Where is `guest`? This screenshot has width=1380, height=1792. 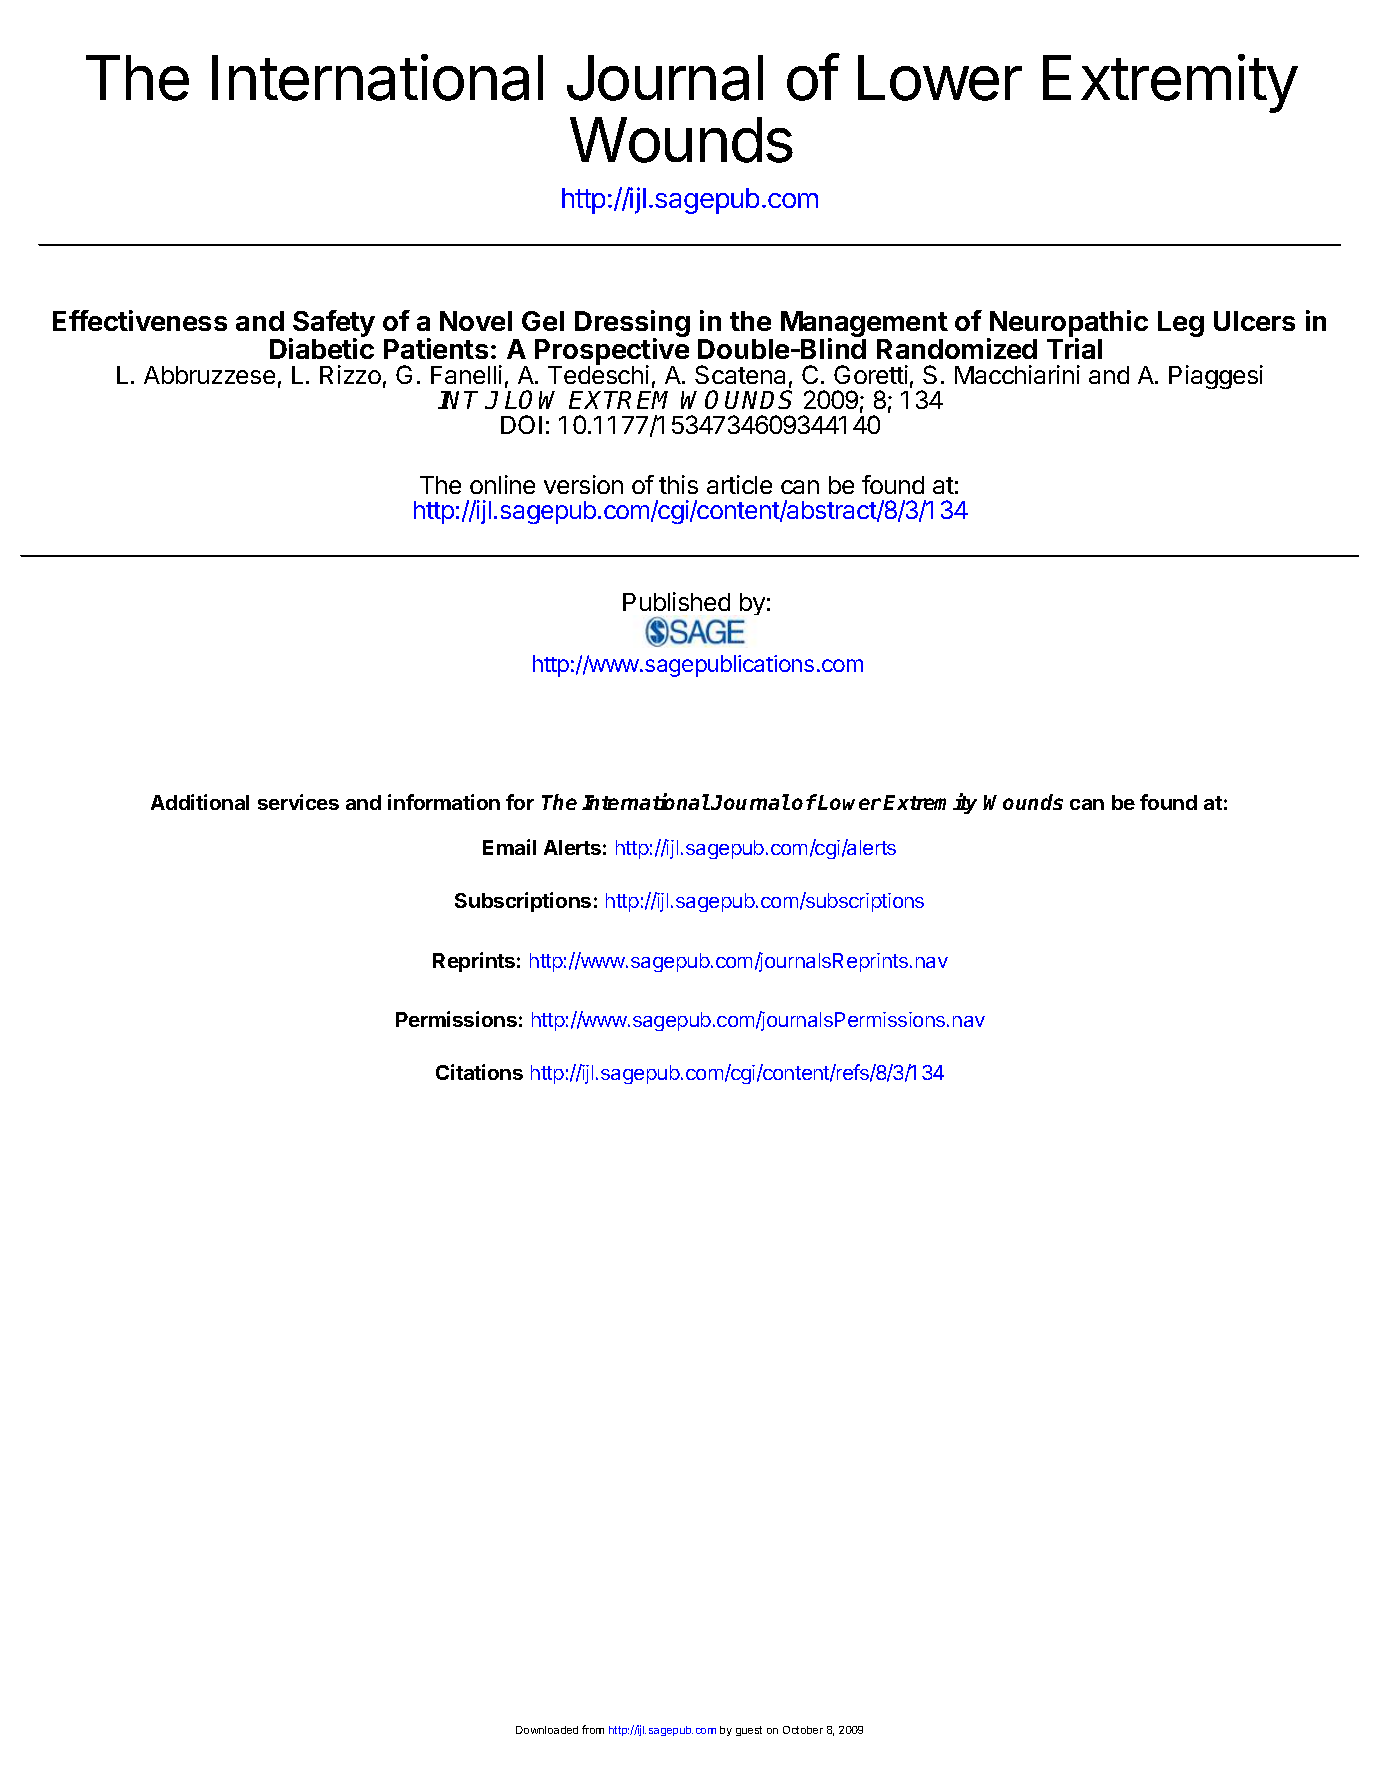
guest is located at coordinates (749, 1731).
